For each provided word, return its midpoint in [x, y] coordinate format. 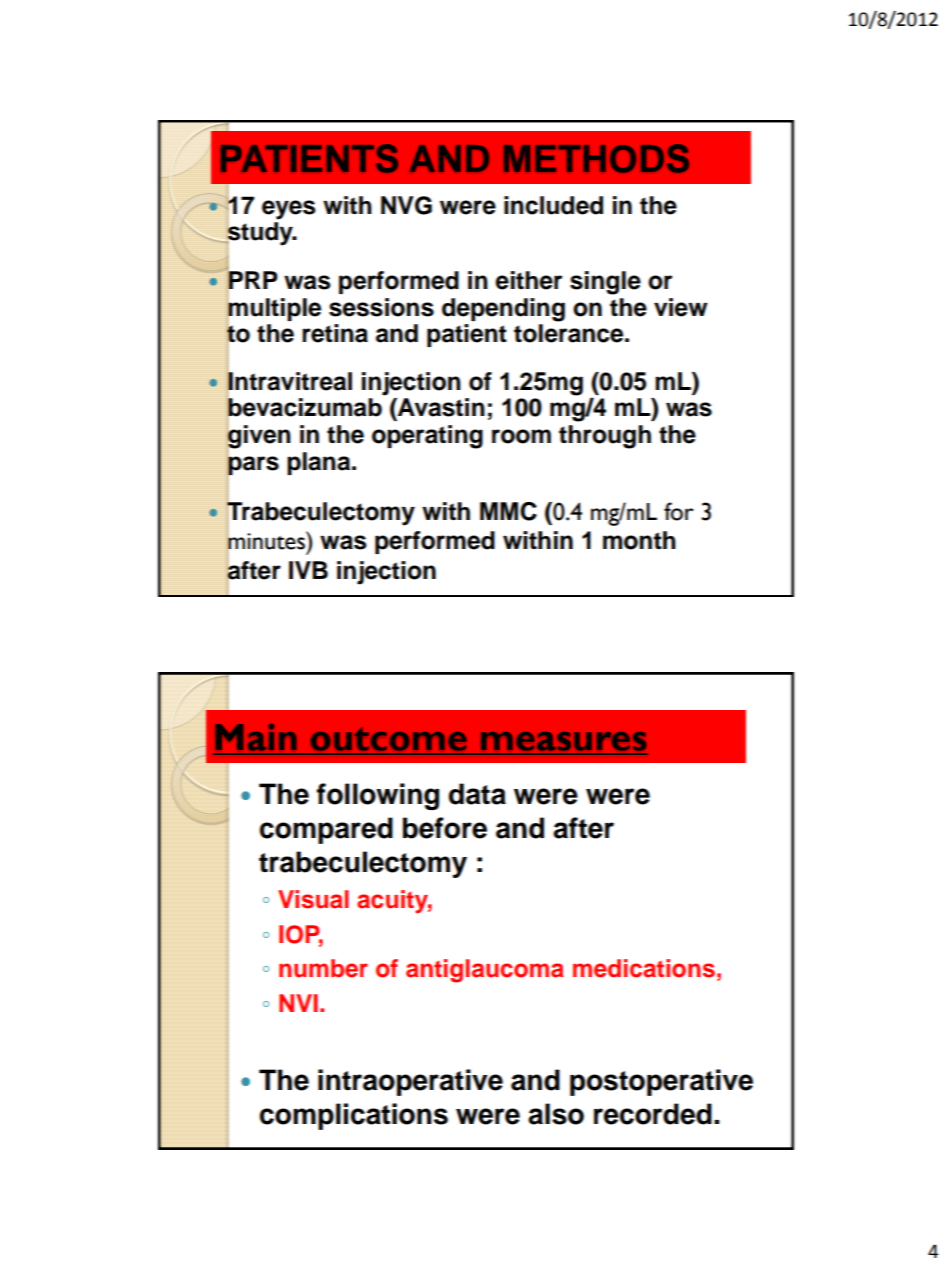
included [553, 205]
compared [326, 830]
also [556, 1114]
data [477, 794]
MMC [508, 511]
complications [354, 1116]
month [639, 540]
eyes [289, 210]
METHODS [596, 158]
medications [644, 968]
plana [320, 463]
